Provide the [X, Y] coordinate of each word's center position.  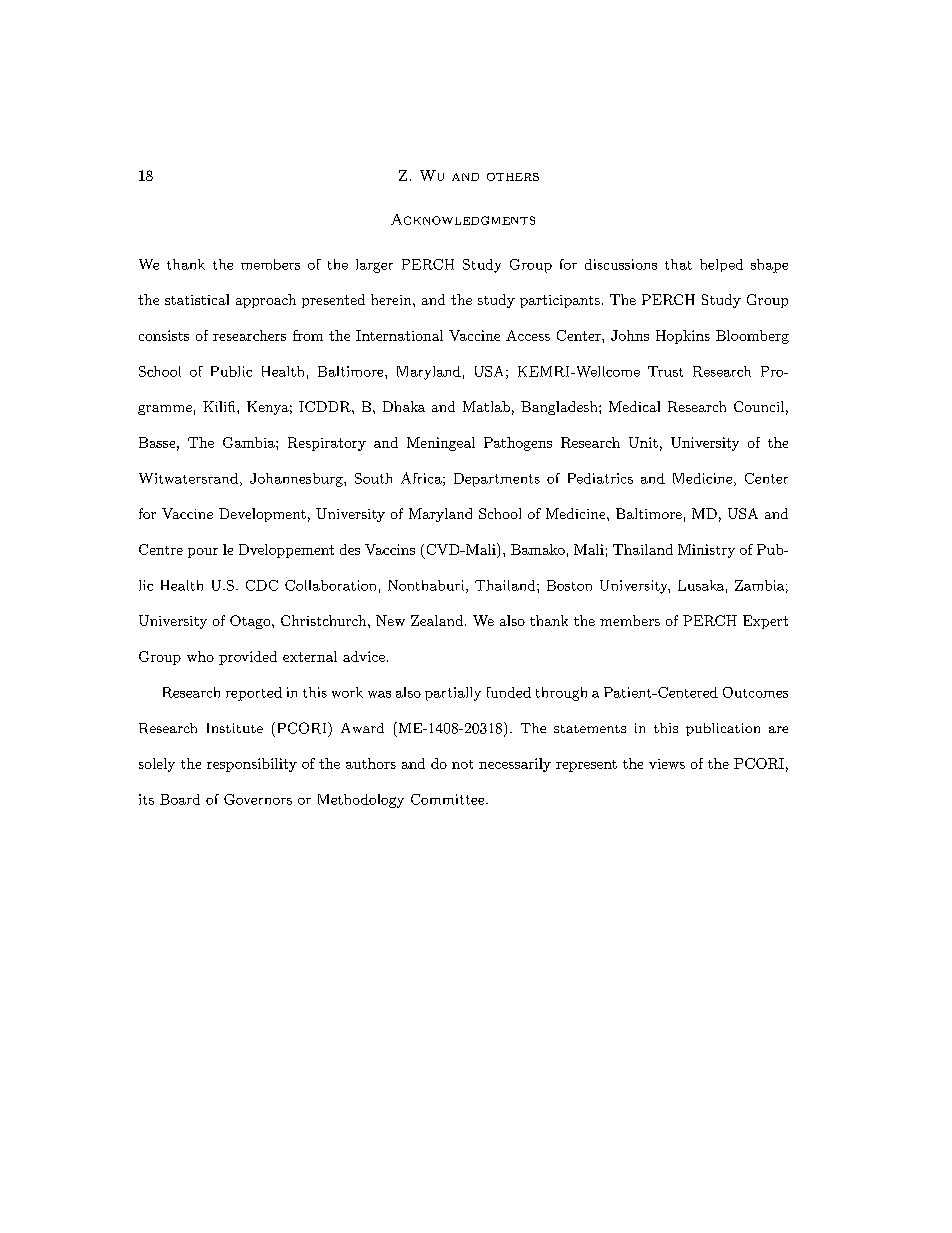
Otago [251, 622]
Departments [497, 480]
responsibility [252, 765]
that [678, 264]
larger [374, 266]
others [513, 177]
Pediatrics [600, 478]
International [399, 335]
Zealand [437, 620]
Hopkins [683, 337]
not [462, 764]
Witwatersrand [188, 478]
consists [164, 335]
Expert [765, 622]
